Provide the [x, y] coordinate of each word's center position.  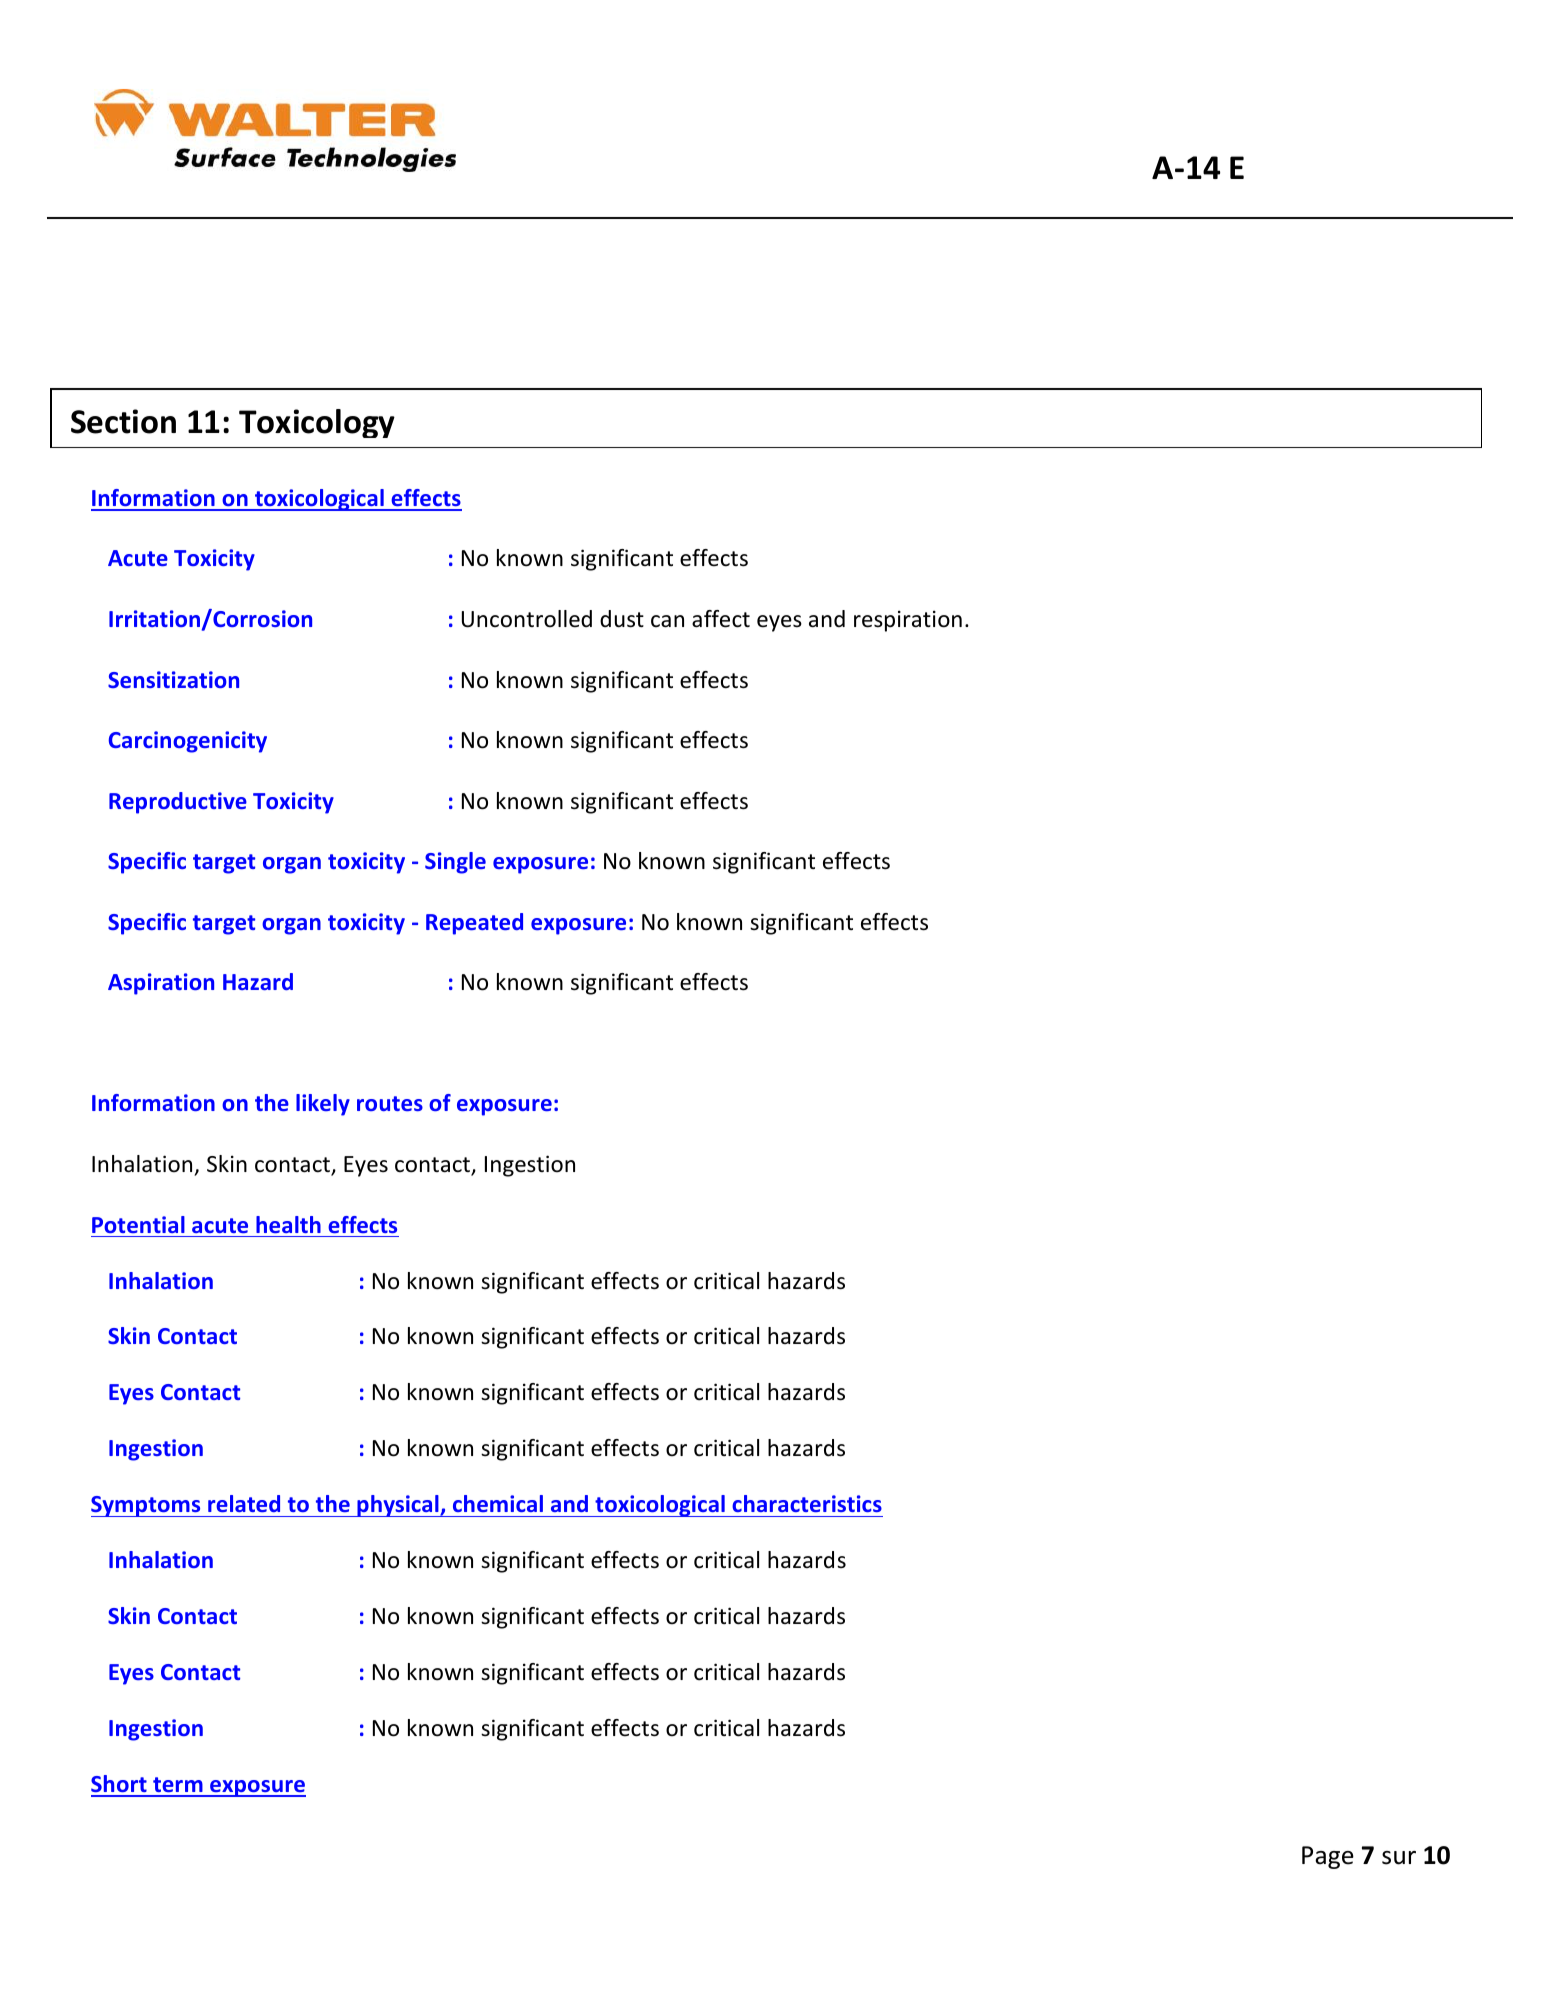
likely [323, 1105]
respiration [908, 621]
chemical [498, 1503]
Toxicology [317, 423]
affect [721, 619]
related [244, 1503]
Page [1328, 1857]
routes [390, 1103]
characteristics [807, 1503]
